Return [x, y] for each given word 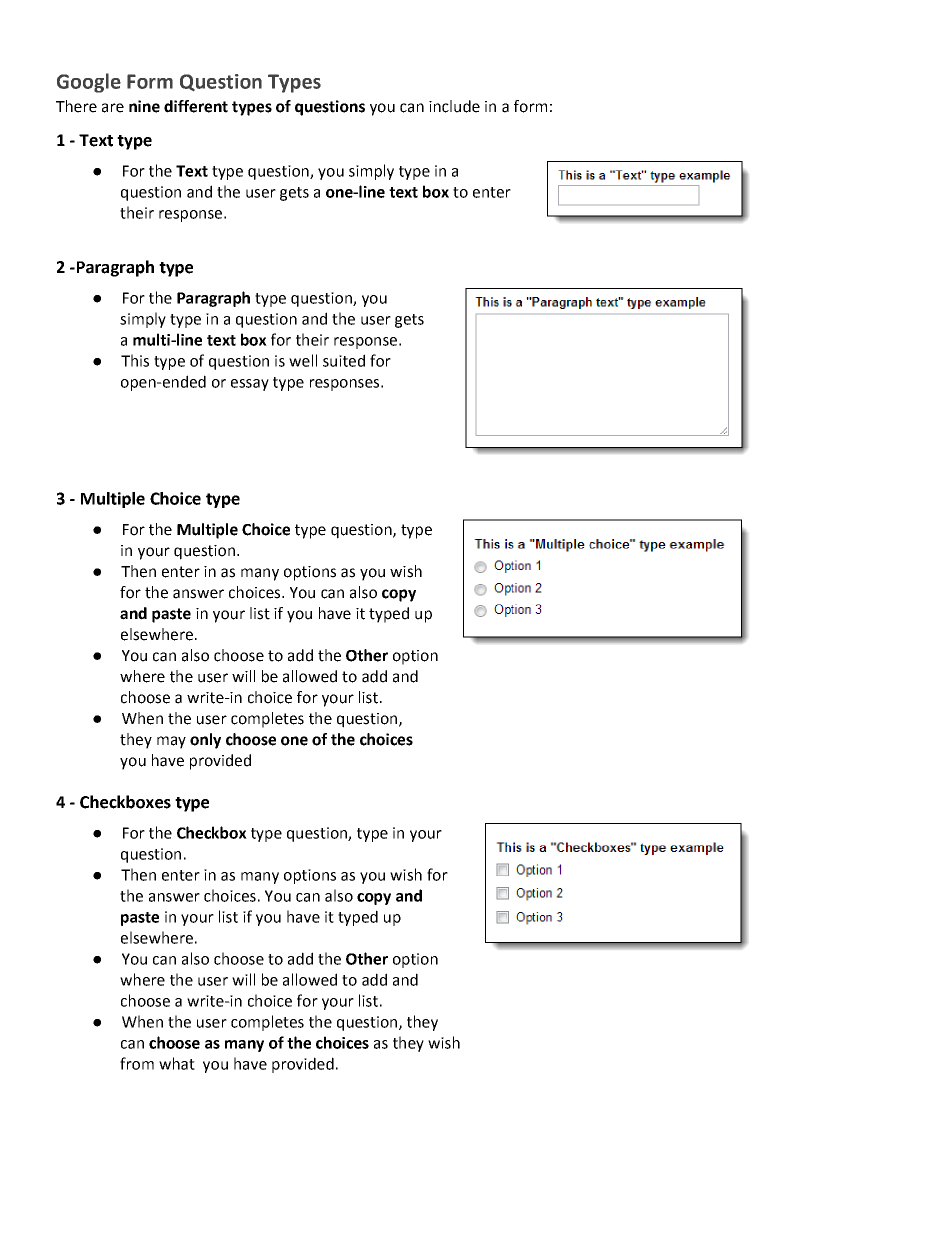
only [205, 741]
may [171, 742]
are [113, 108]
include [454, 106]
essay [250, 385]
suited [344, 360]
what [177, 1063]
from [137, 1063]
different [196, 106]
